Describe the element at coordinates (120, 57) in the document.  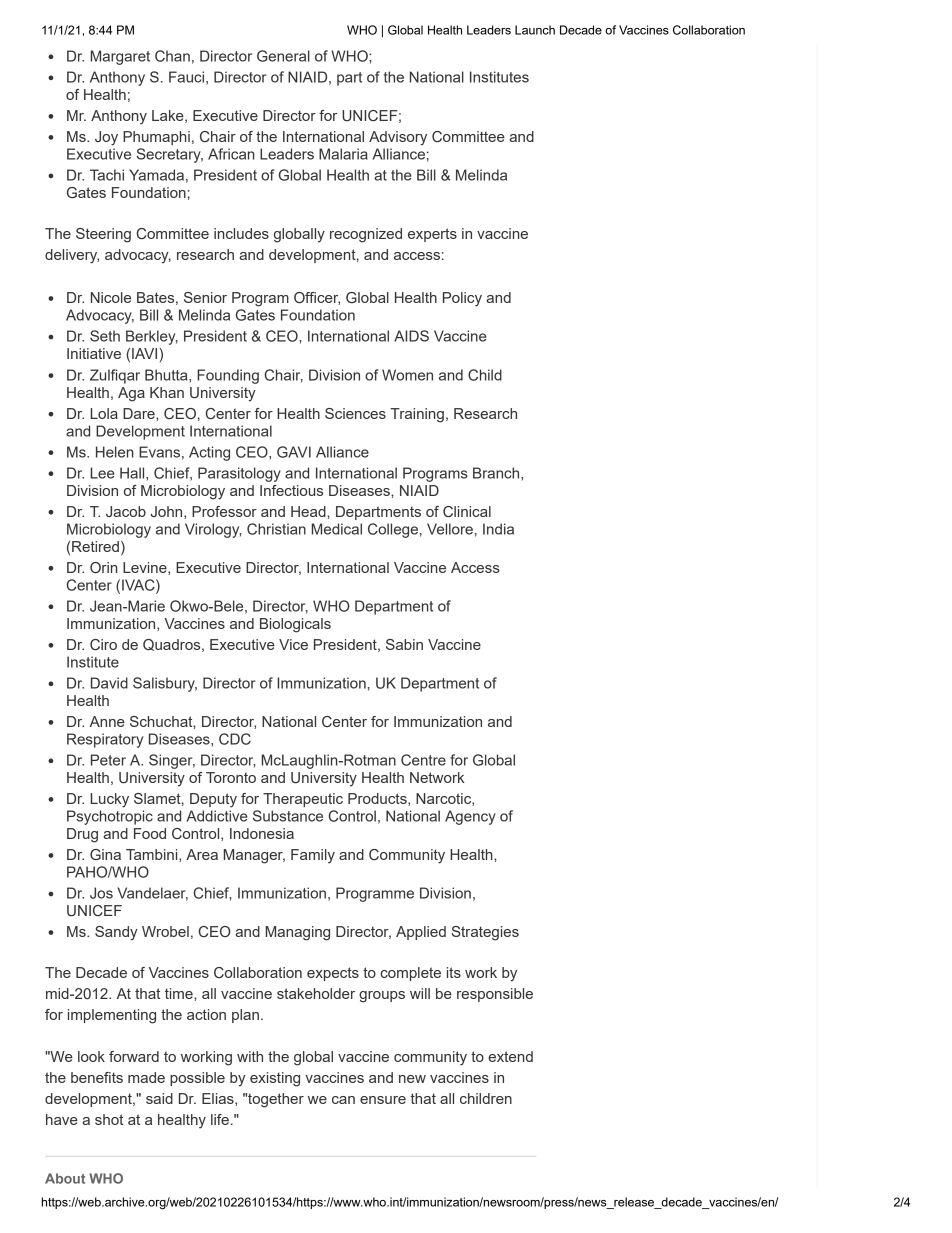
I see `Margaret` at that location.
